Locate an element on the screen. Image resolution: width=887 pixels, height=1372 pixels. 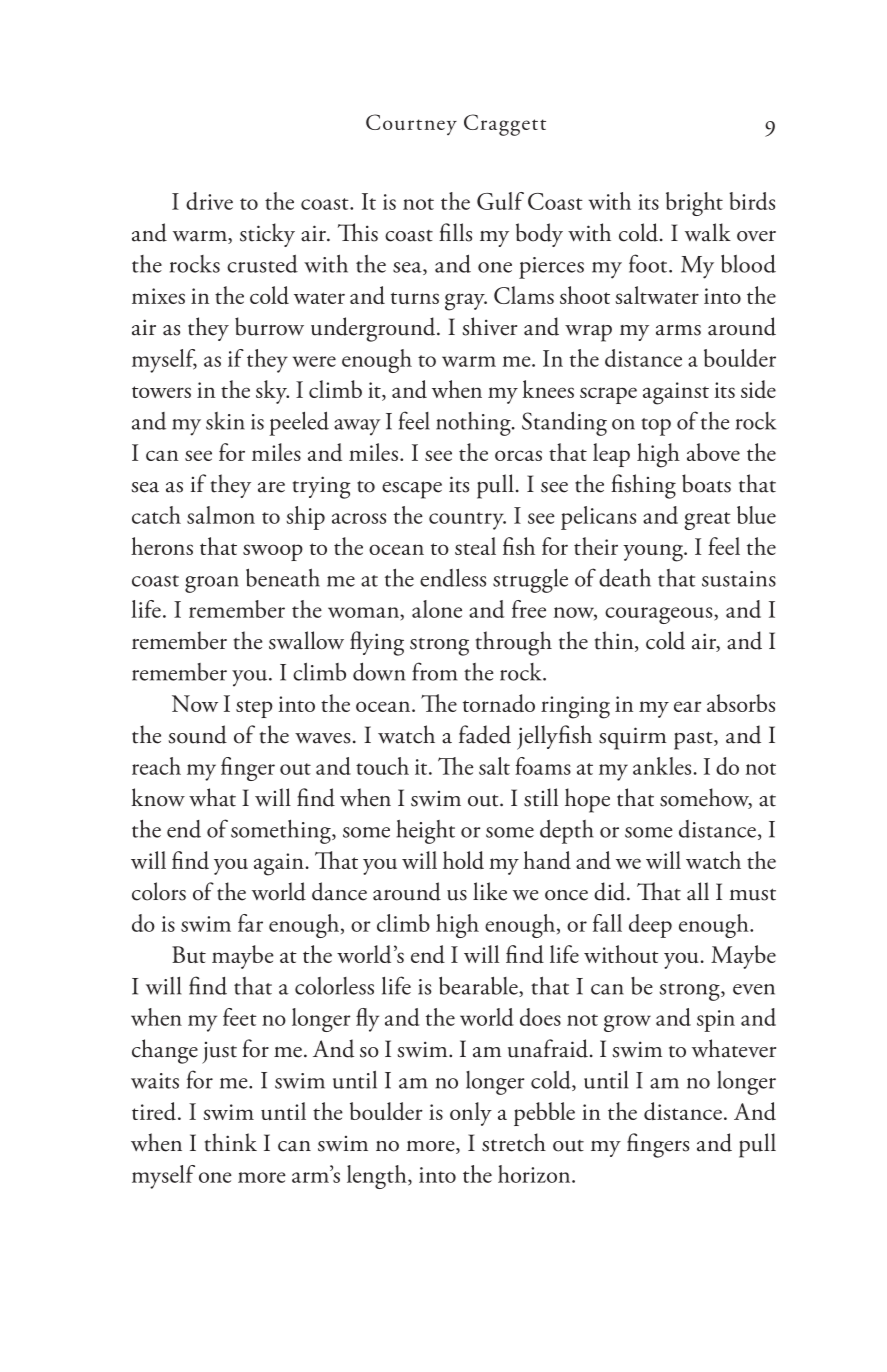
only is located at coordinates (471, 1114).
